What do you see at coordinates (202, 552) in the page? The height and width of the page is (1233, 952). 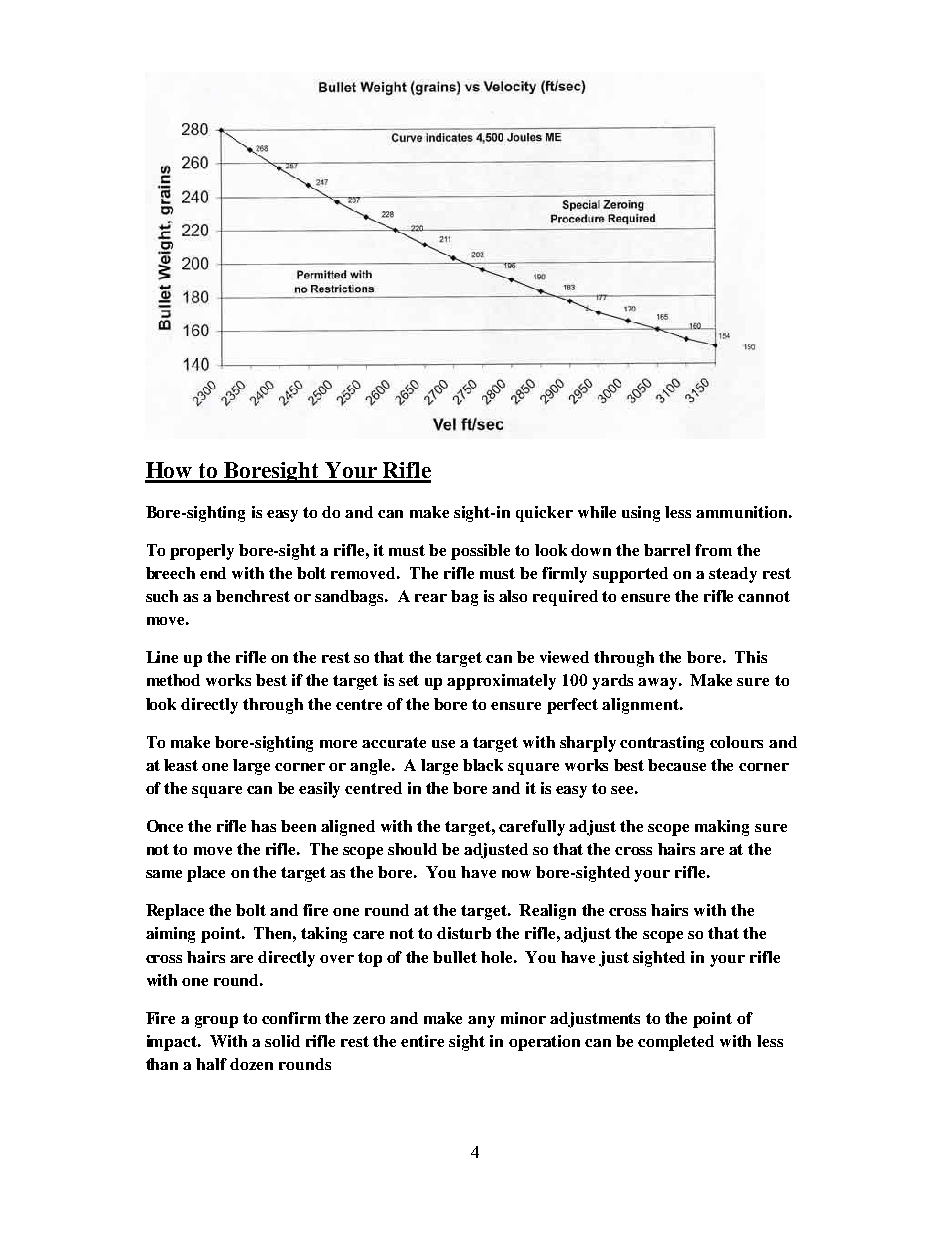 I see `properly` at bounding box center [202, 552].
